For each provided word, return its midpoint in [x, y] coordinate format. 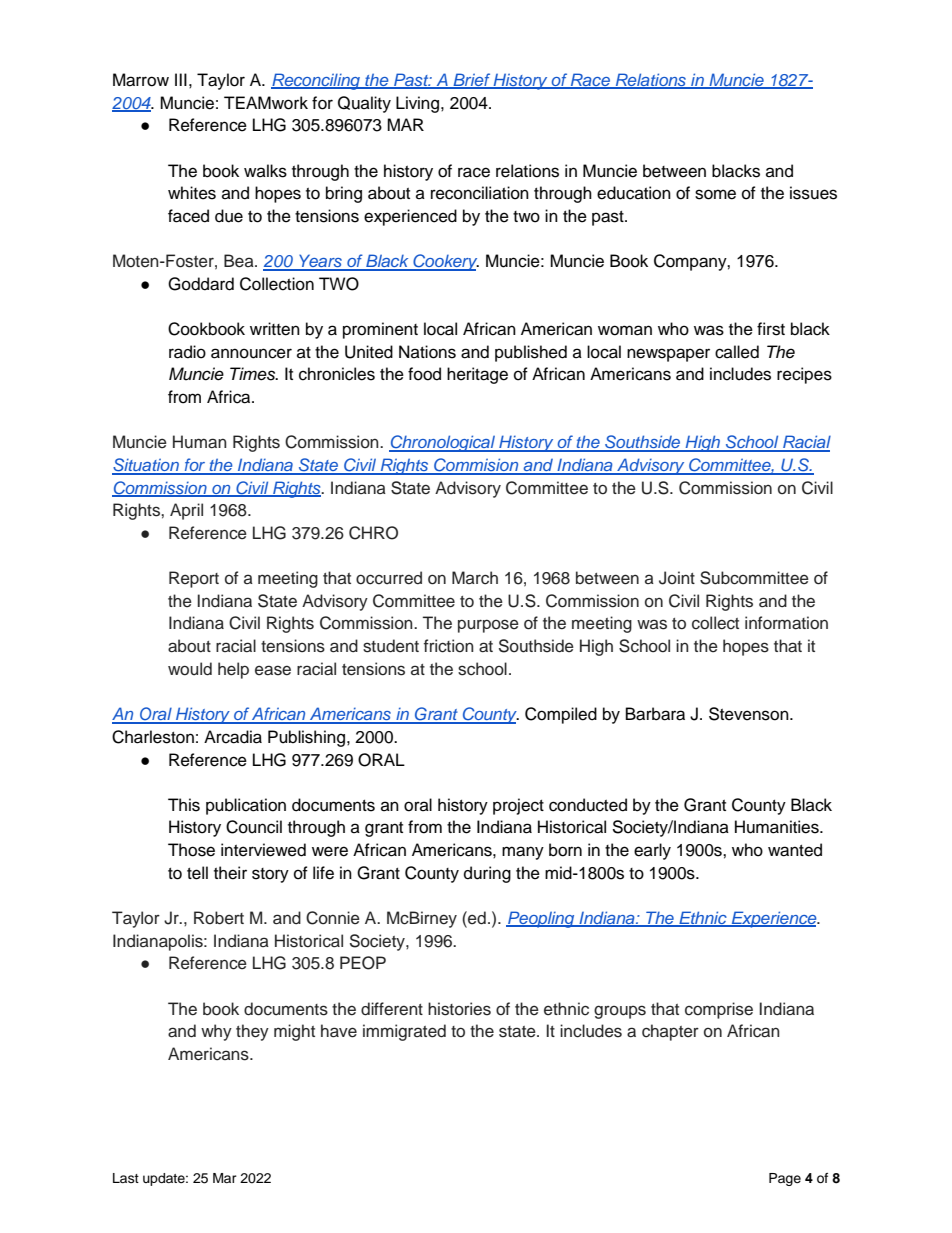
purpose [488, 626]
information [786, 623]
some [715, 194]
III [181, 79]
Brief [471, 81]
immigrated [404, 1032]
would [190, 669]
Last [126, 1178]
